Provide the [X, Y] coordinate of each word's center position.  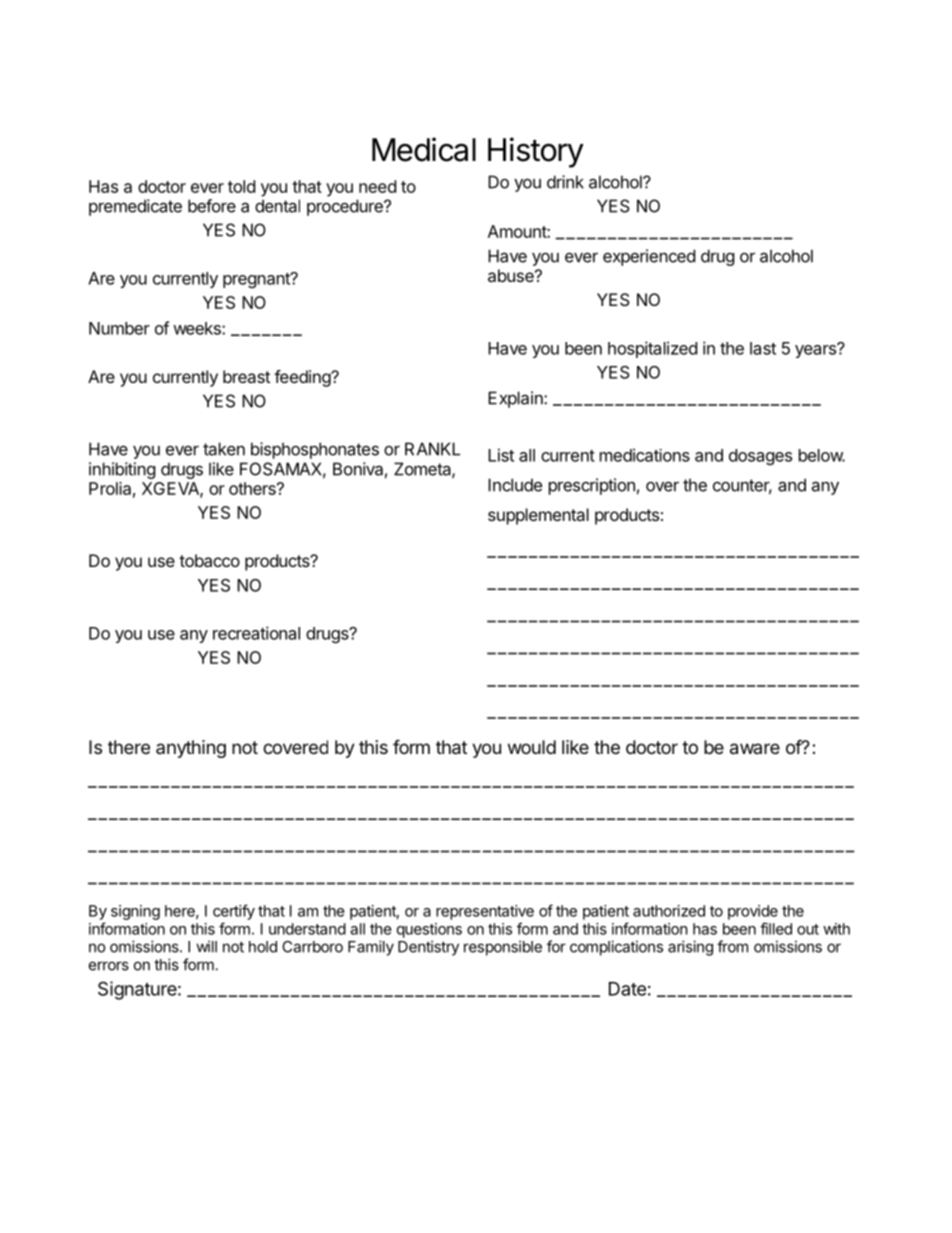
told [241, 186]
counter [742, 486]
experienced [649, 257]
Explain [516, 399]
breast [246, 376]
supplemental [538, 516]
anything [191, 749]
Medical [424, 149]
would [532, 747]
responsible [503, 948]
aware [755, 749]
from [732, 946]
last [763, 348]
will [206, 946]
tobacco [209, 560]
